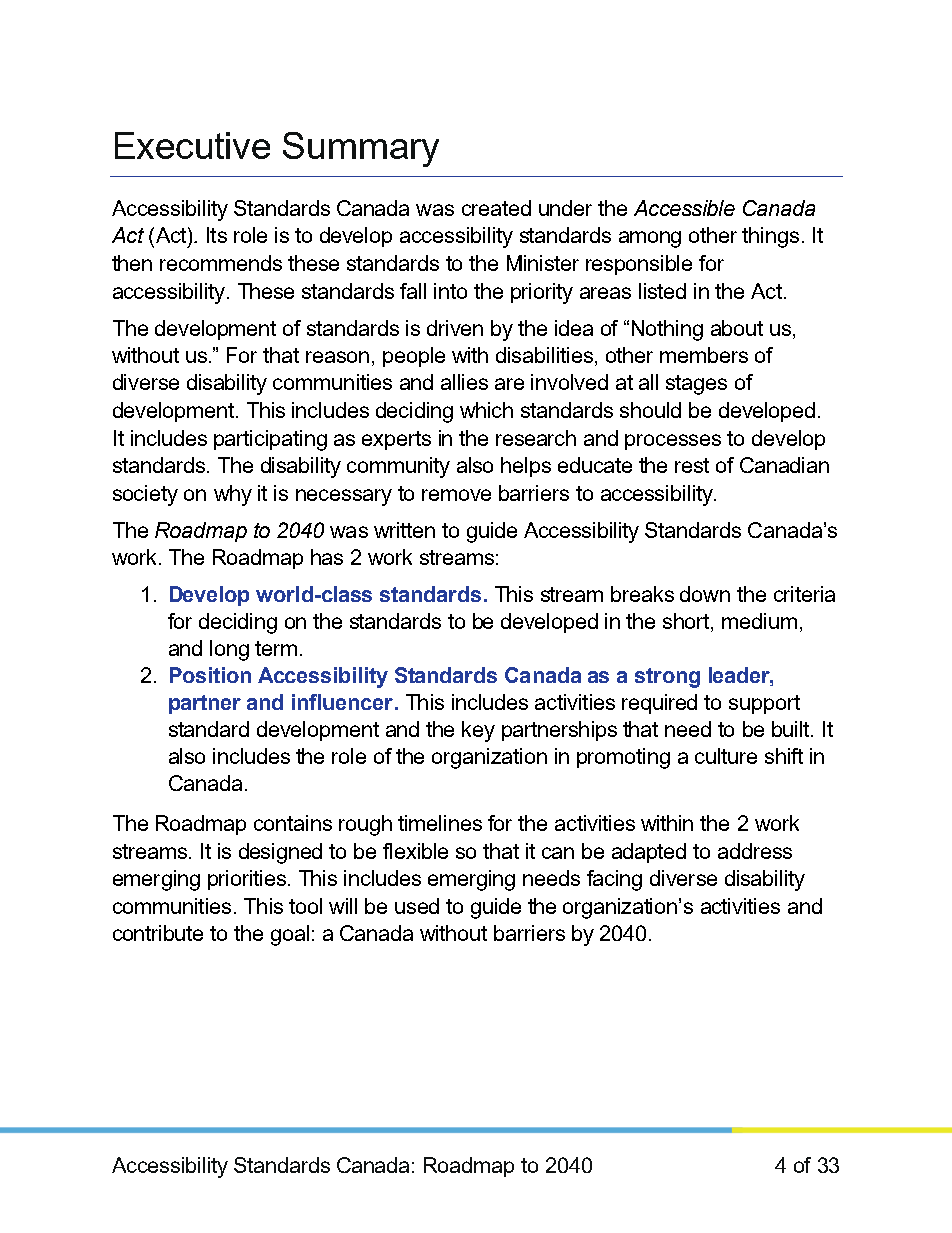 The width and height of the page is (952, 1233). Describe the element at coordinates (337, 357) in the page. I see `reason` at that location.
